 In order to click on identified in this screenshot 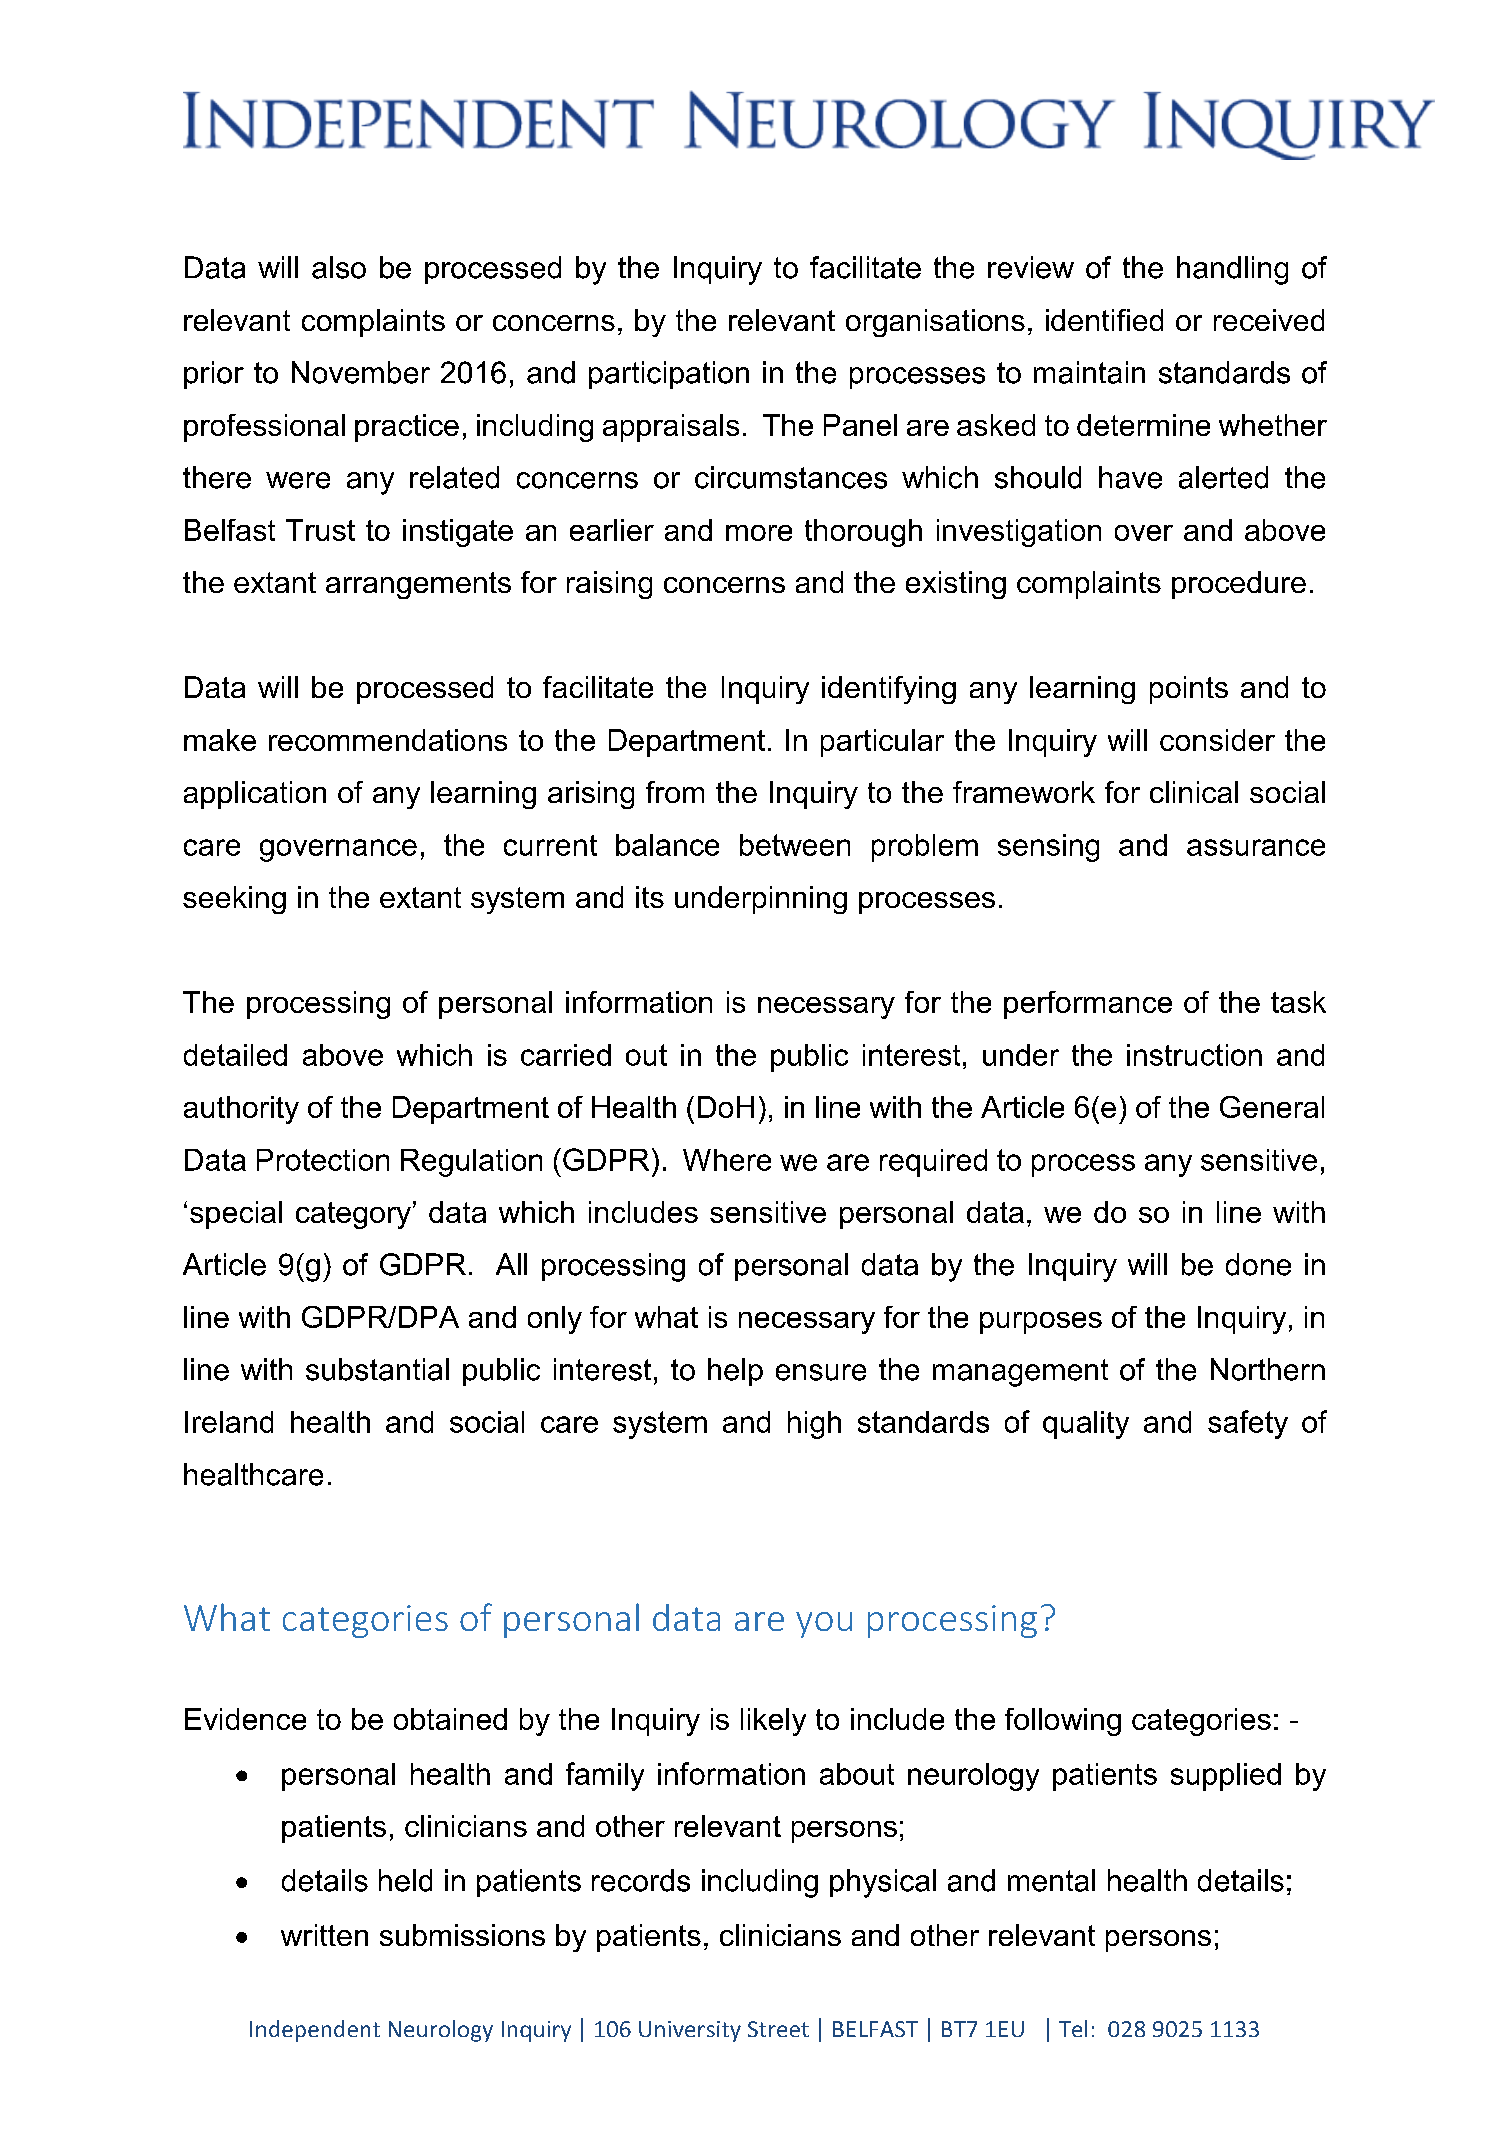, I will do `click(1104, 320)`.
